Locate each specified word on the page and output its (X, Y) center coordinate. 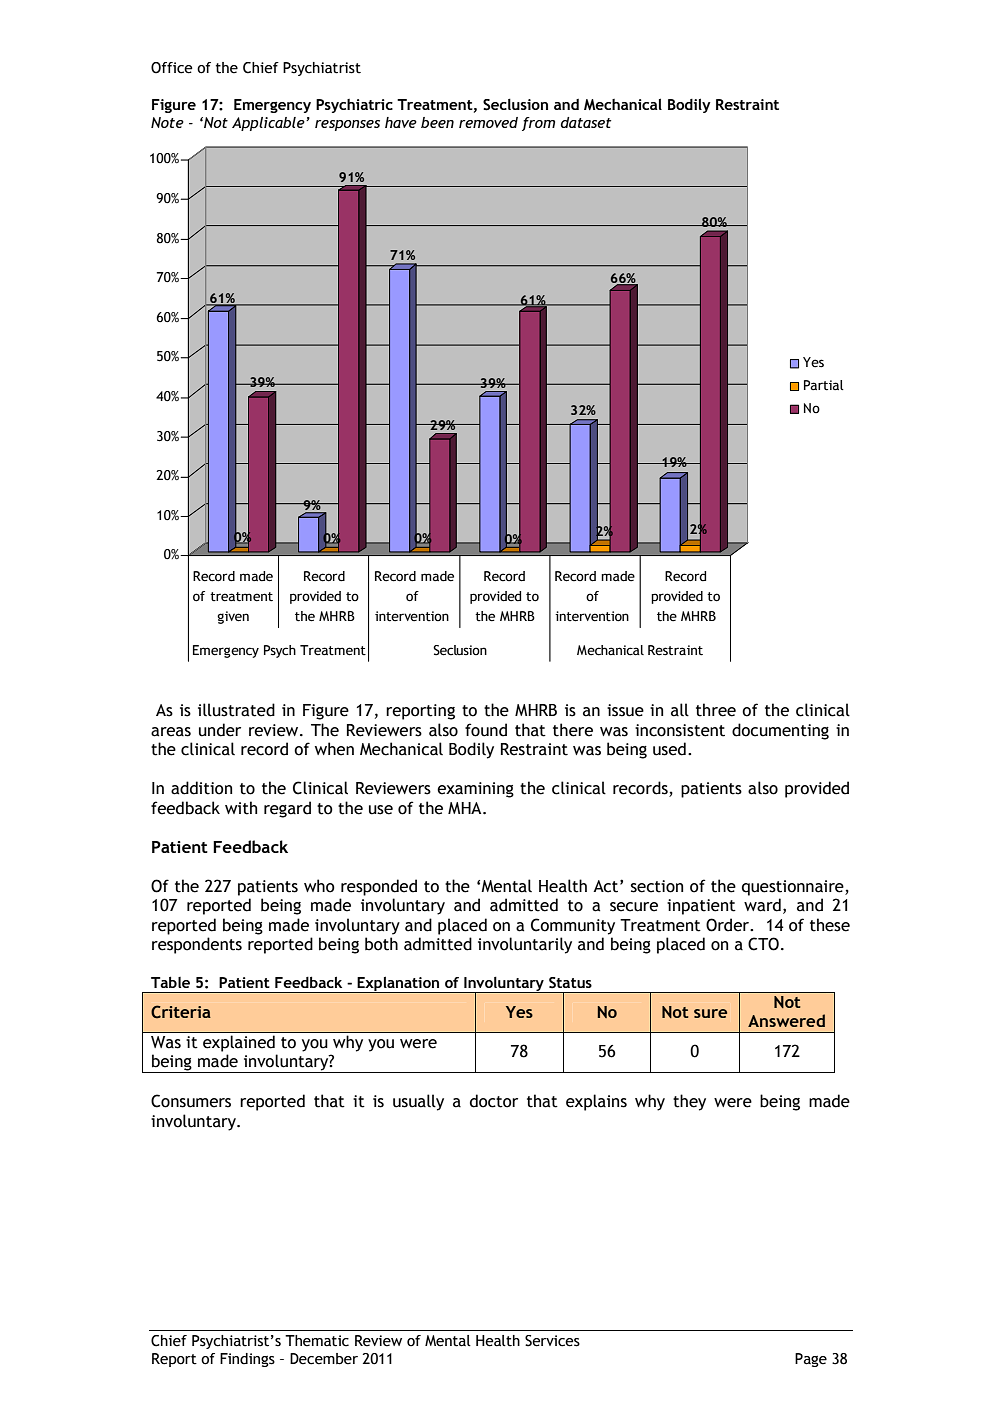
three (716, 710)
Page (811, 1360)
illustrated (236, 710)
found (486, 730)
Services (552, 1341)
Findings (247, 1360)
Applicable (269, 124)
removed (488, 122)
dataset (586, 122)
